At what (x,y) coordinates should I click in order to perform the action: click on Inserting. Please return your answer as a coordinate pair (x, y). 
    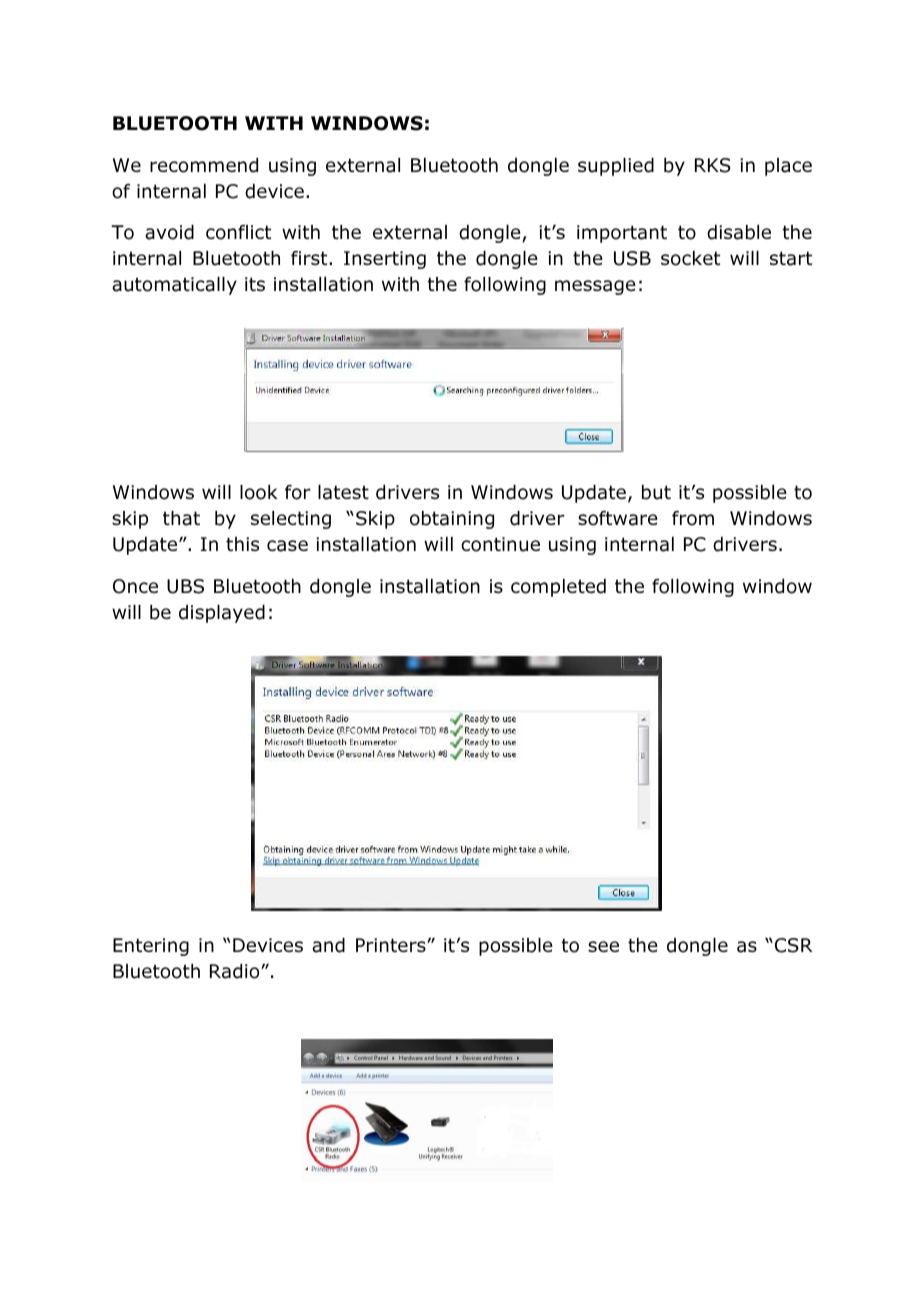
    Looking at the image, I should click on (385, 260).
